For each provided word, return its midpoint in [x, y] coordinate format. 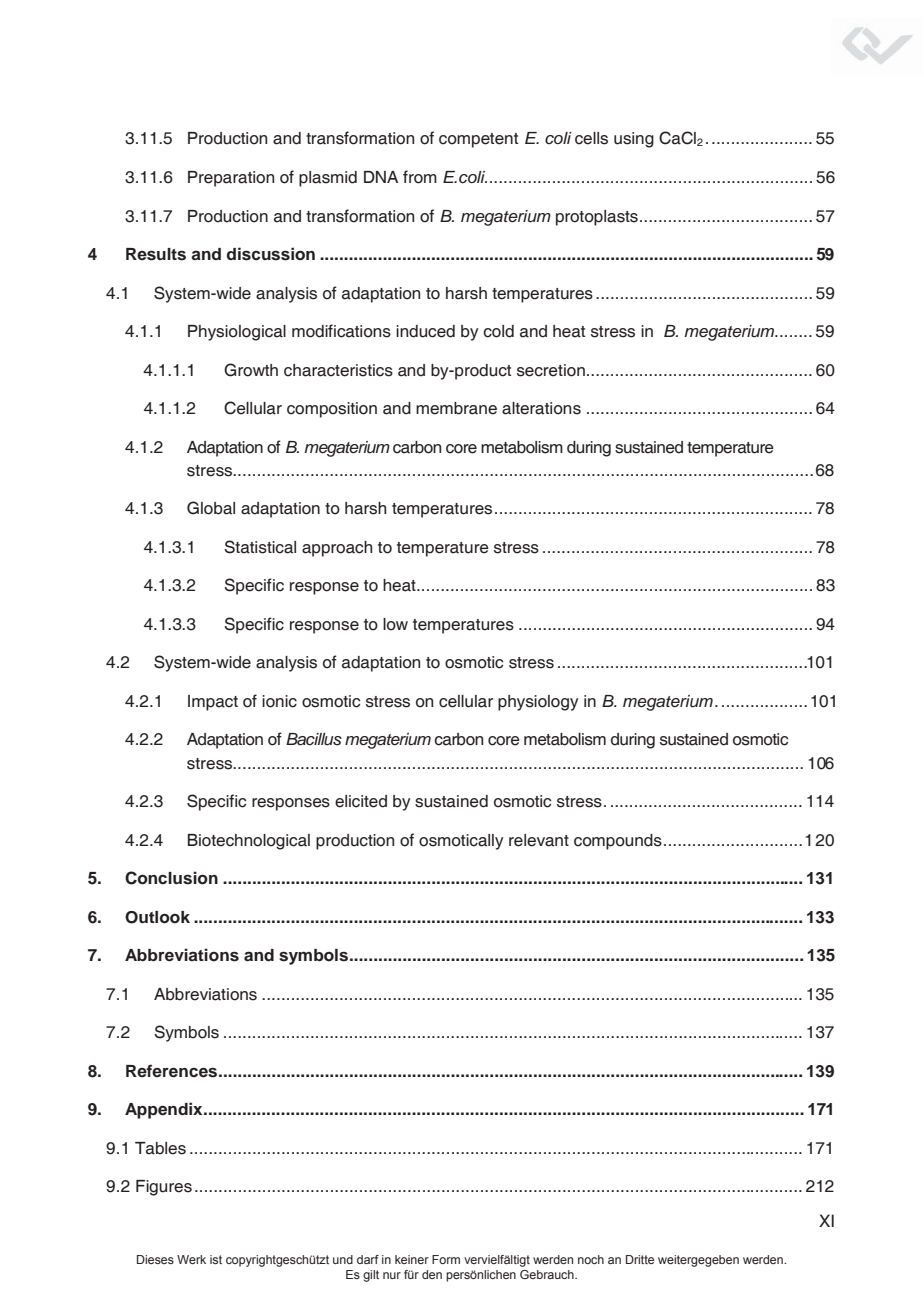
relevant [539, 840]
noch [591, 1259]
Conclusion [171, 878]
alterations [541, 408]
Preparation [231, 179]
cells [591, 138]
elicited [361, 801]
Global [211, 508]
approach [337, 549]
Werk [191, 1259]
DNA [381, 177]
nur [392, 1275]
